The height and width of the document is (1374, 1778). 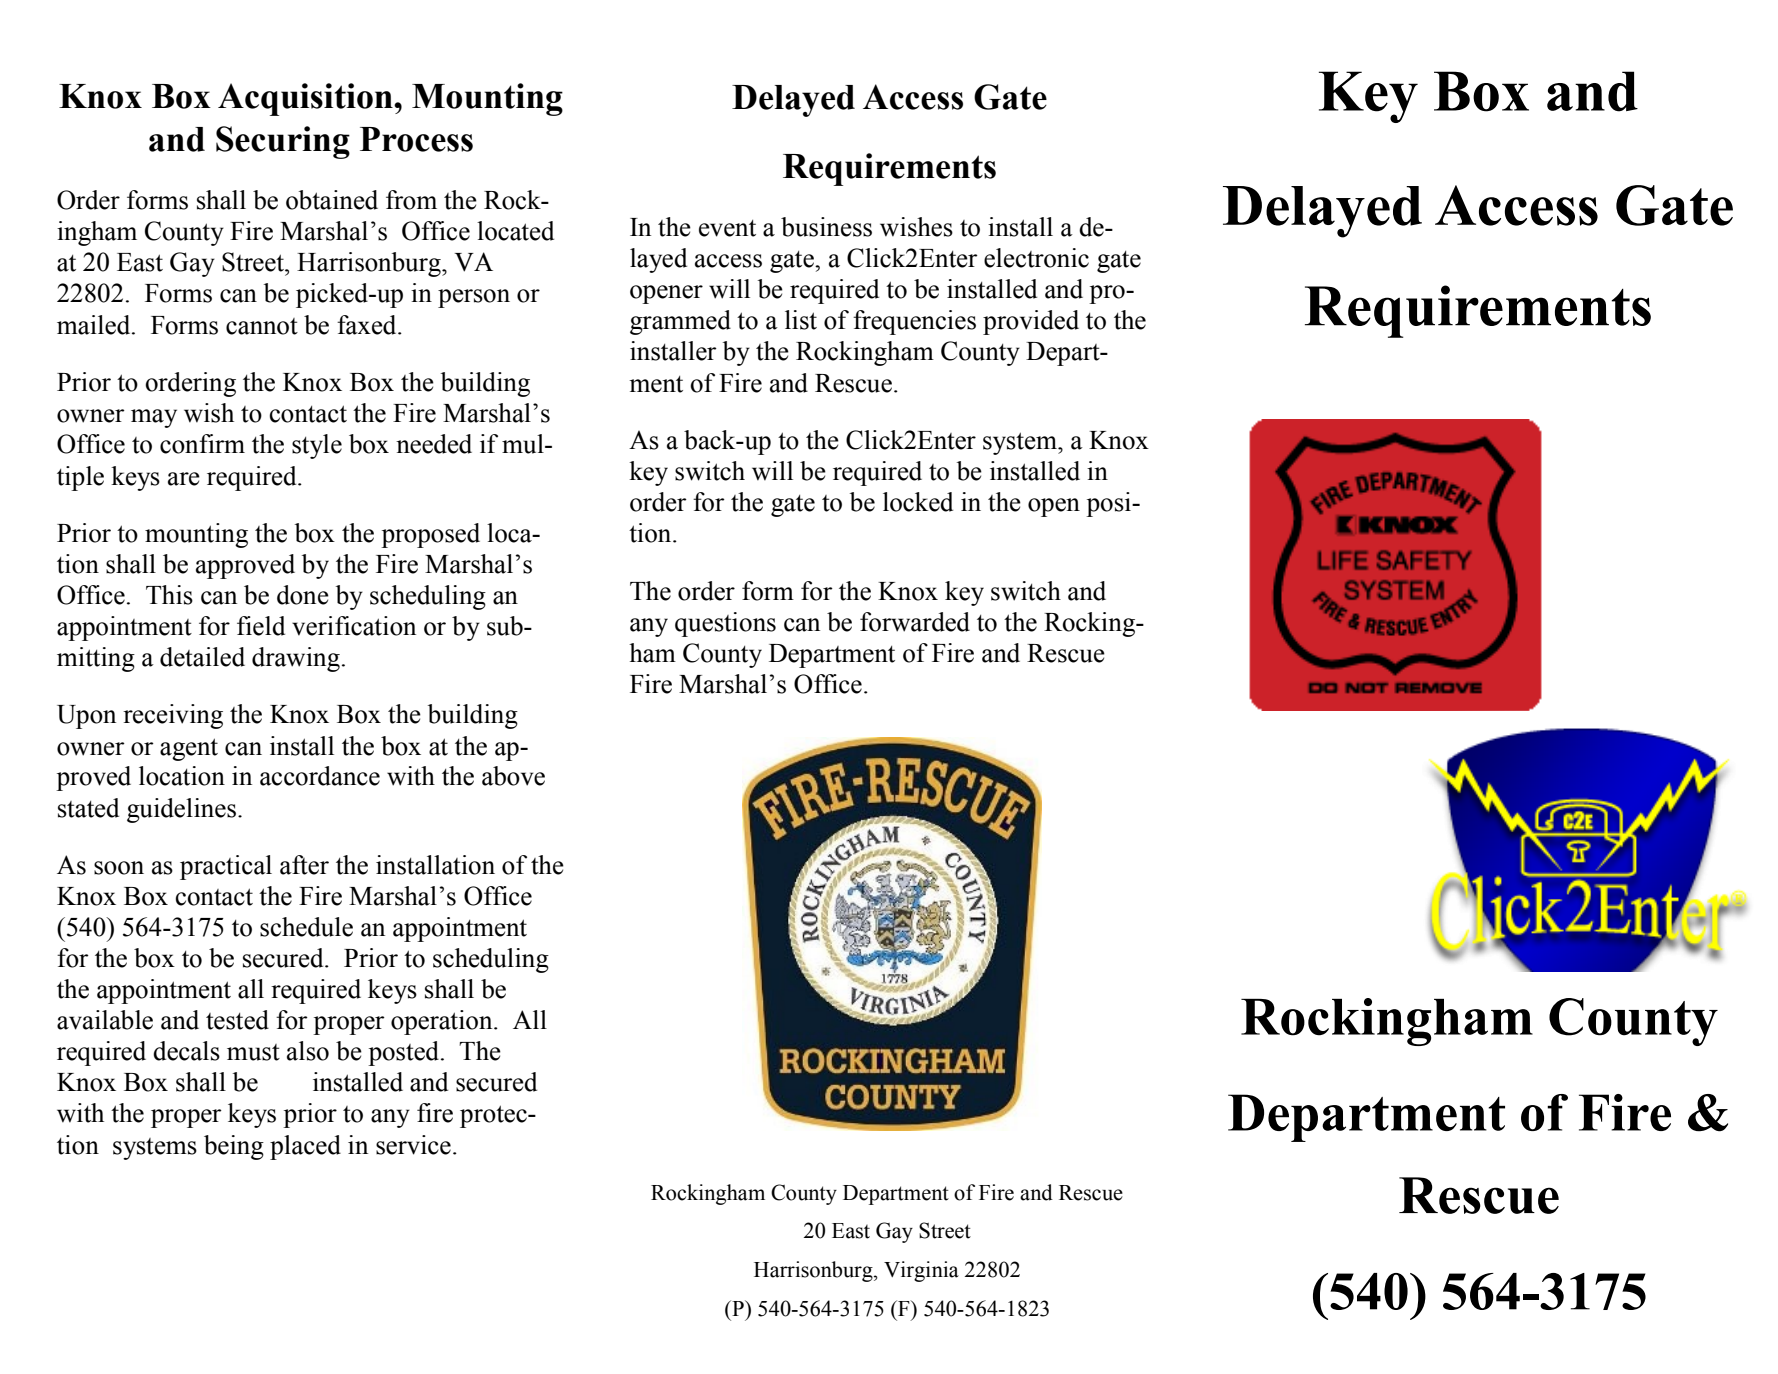 I want to click on business, so click(x=826, y=227).
